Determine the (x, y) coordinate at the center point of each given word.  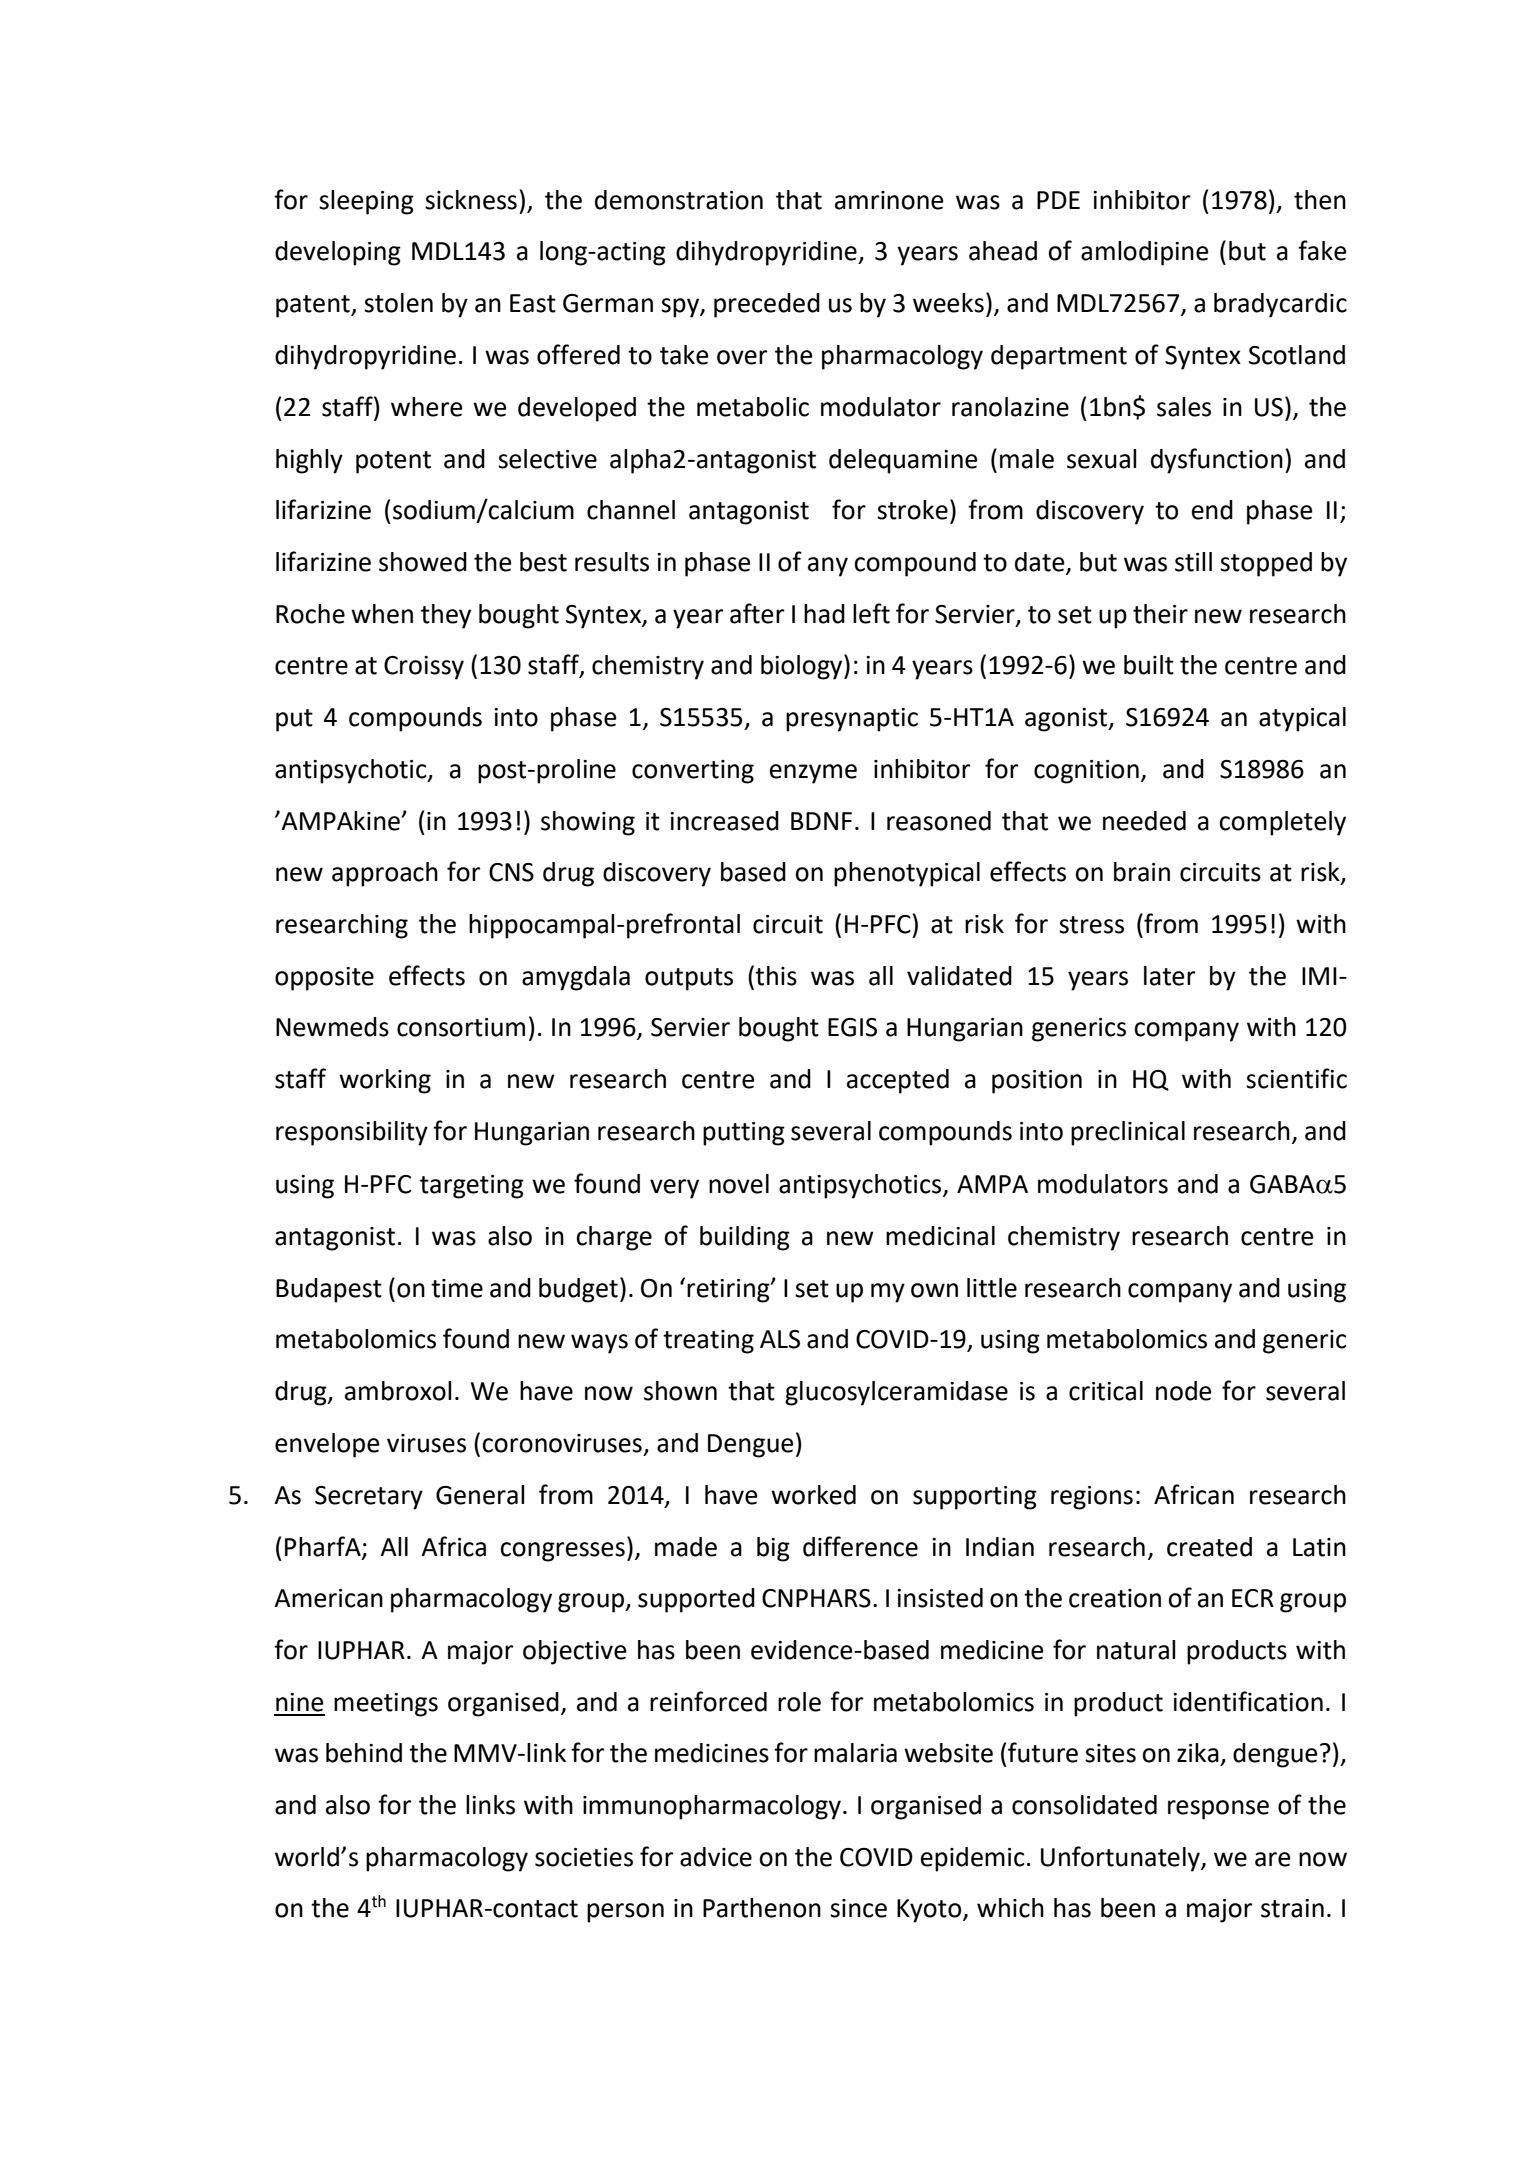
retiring (729, 1291)
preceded (767, 305)
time (457, 1288)
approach (385, 874)
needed (1144, 821)
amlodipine (1145, 253)
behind (364, 1753)
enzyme (813, 774)
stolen (398, 303)
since (858, 1908)
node (1184, 1391)
